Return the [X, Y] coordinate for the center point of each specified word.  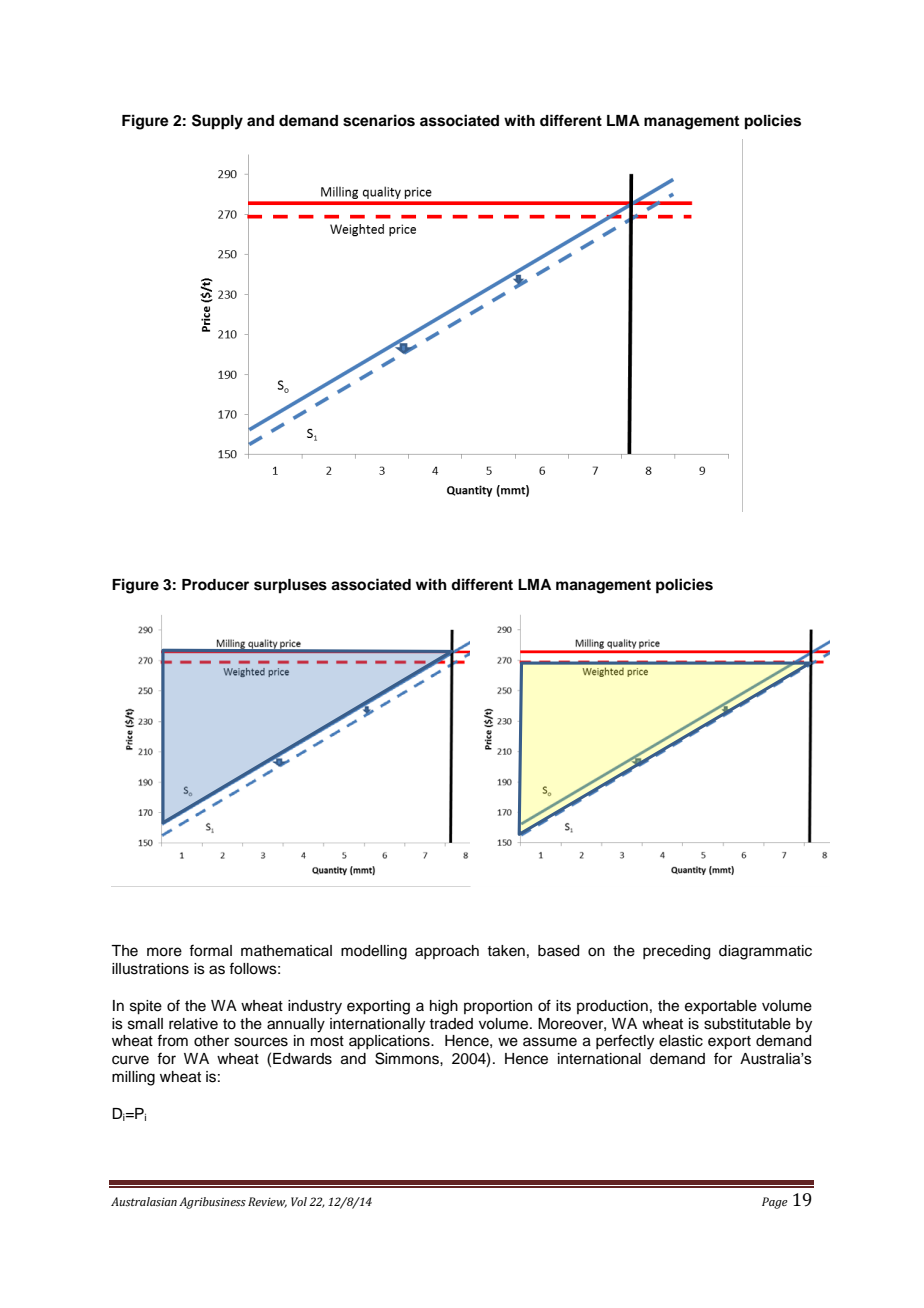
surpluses [290, 586]
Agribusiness [212, 1203]
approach [447, 952]
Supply [217, 122]
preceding [676, 952]
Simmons [408, 1058]
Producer [215, 585]
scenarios [379, 120]
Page [775, 1203]
